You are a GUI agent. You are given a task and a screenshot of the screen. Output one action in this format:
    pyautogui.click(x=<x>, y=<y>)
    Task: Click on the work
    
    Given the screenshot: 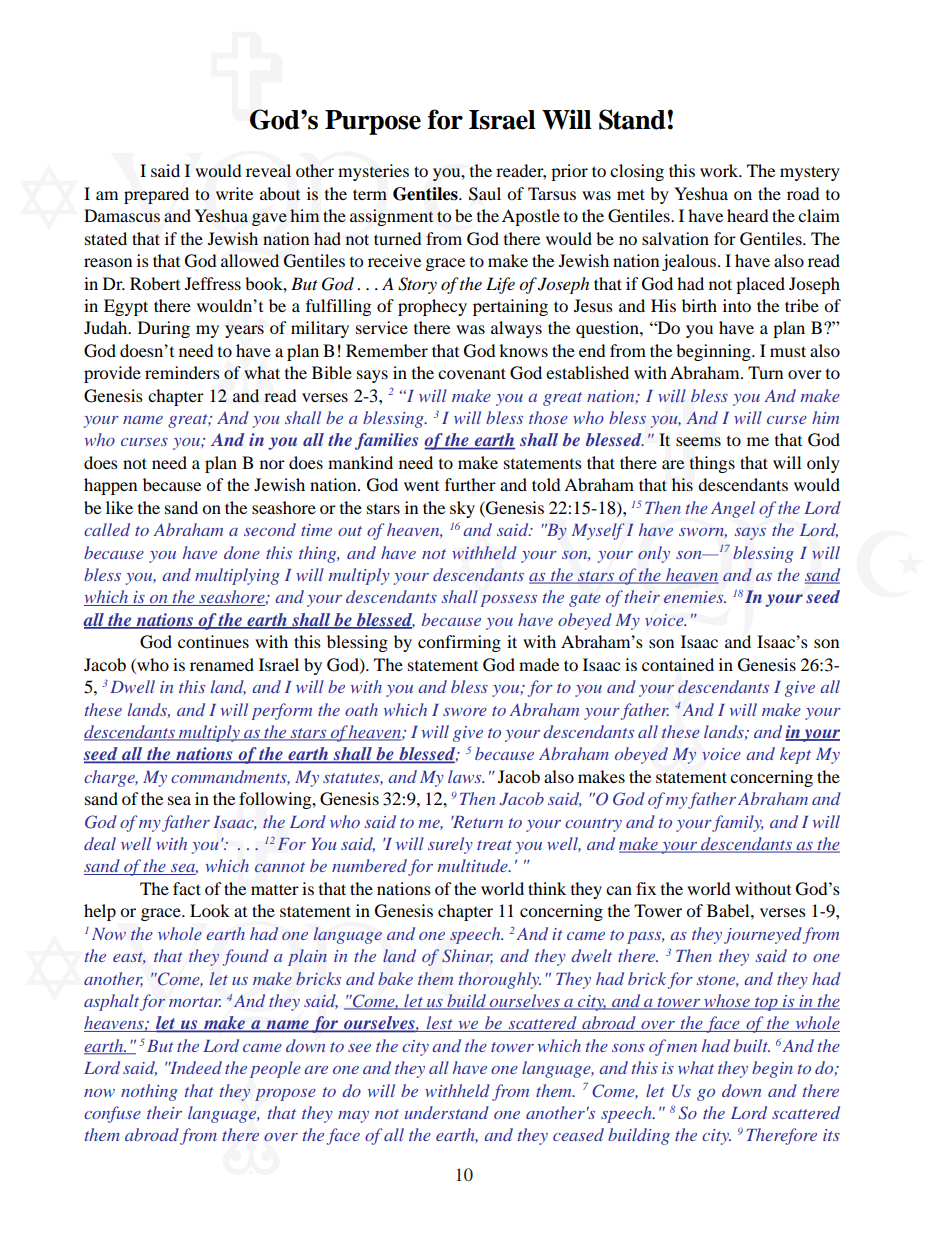 What is the action you would take?
    pyautogui.click(x=720, y=170)
